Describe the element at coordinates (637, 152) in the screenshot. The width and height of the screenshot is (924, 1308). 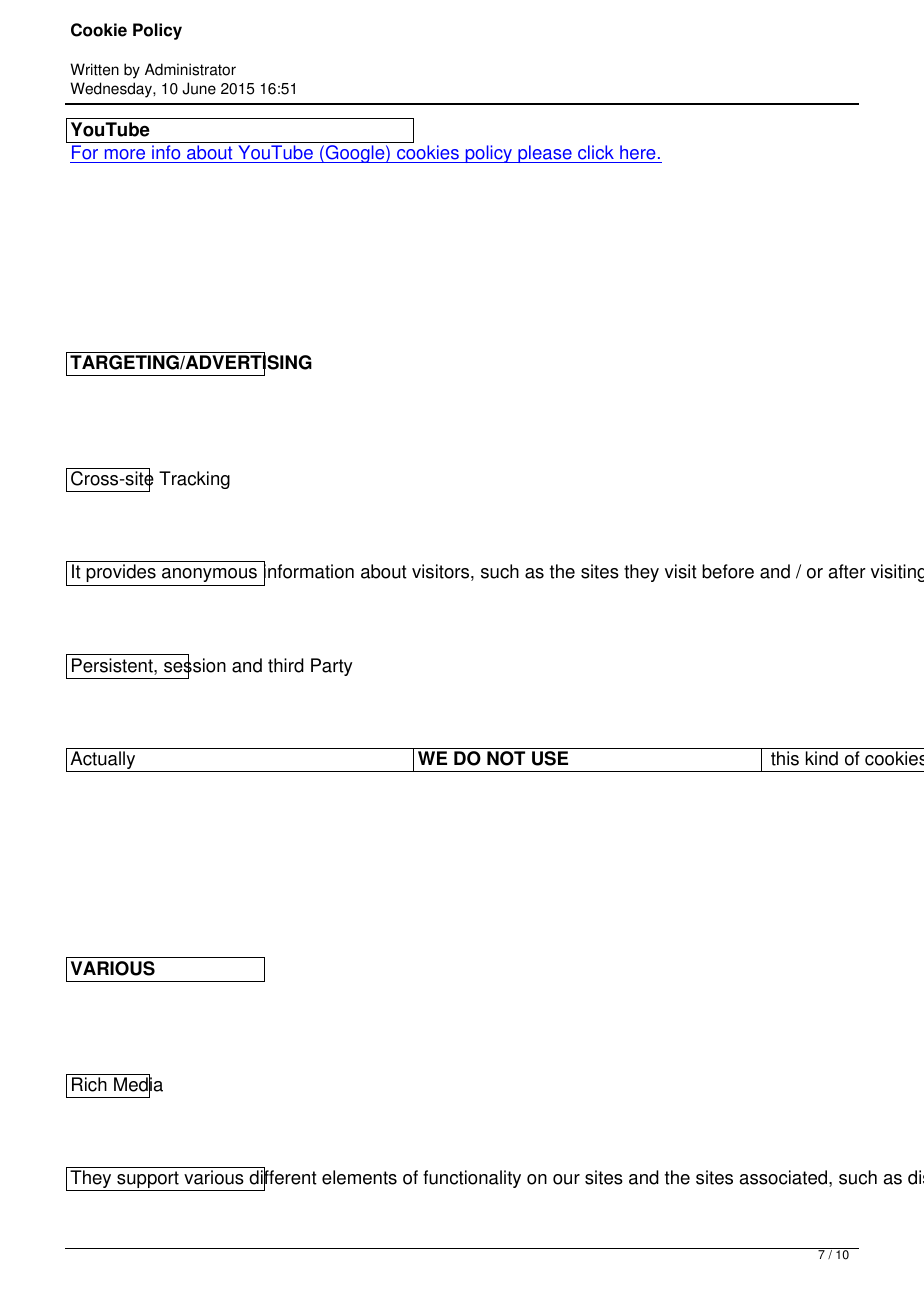
I see `here` at that location.
